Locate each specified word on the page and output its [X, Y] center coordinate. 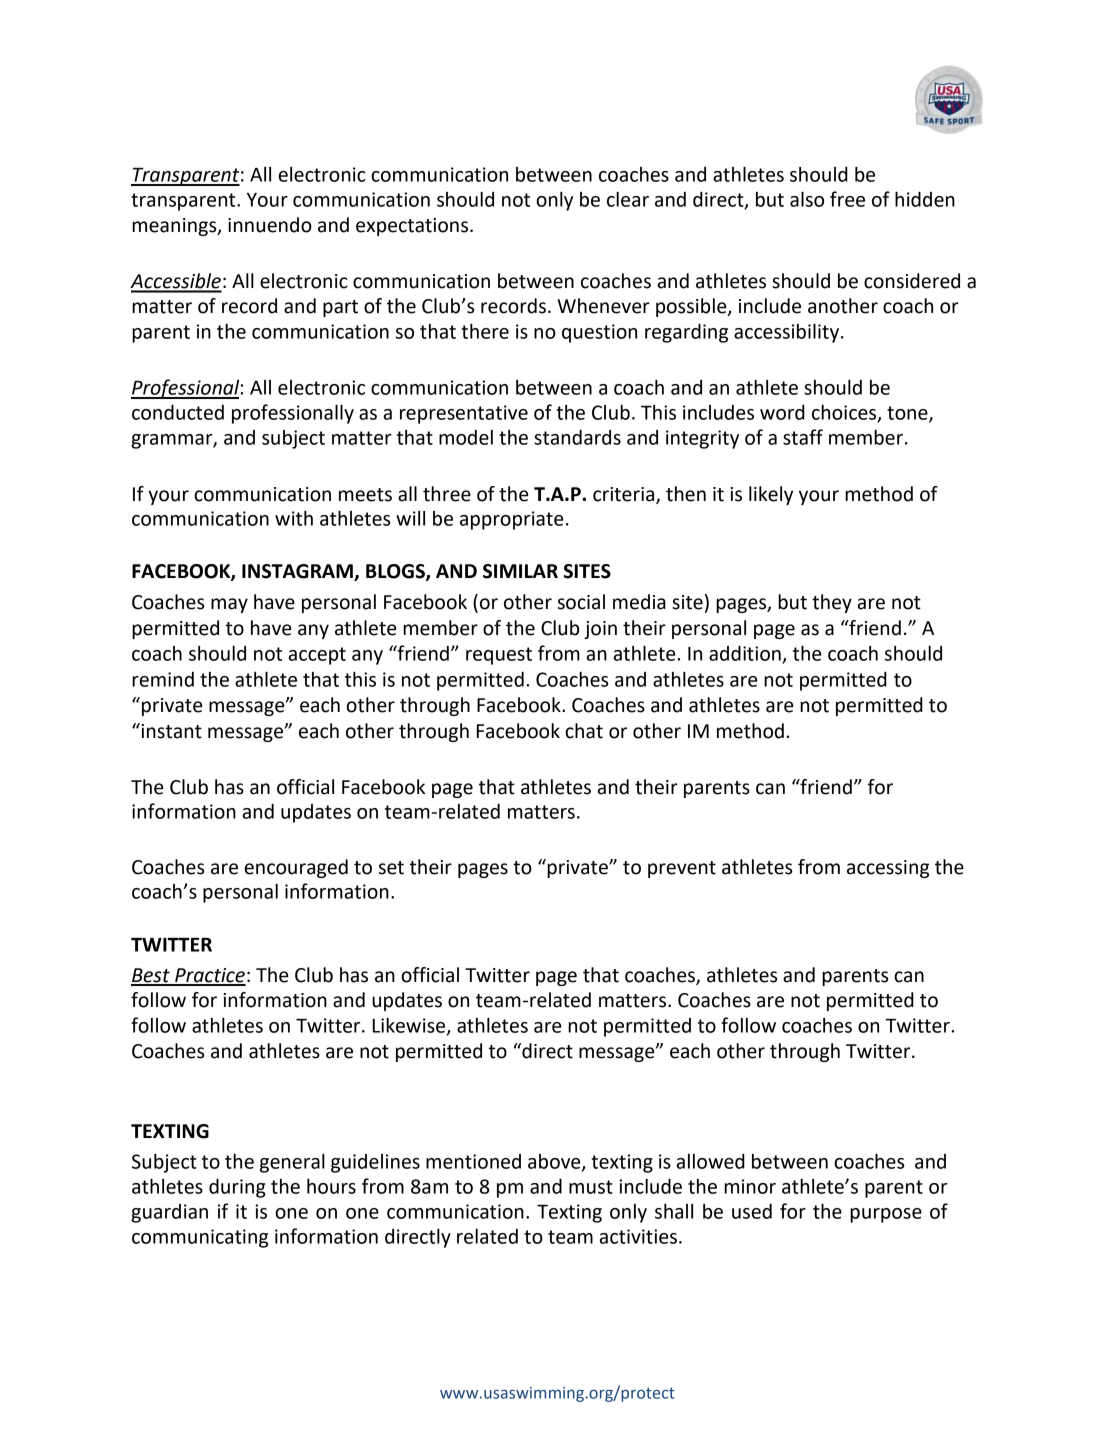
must [591, 1187]
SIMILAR [520, 571]
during [237, 1188]
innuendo [270, 225]
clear [628, 199]
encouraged [296, 868]
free [847, 199]
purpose [886, 1215]
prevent [682, 869]
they [832, 603]
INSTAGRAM [298, 572]
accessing [888, 869]
